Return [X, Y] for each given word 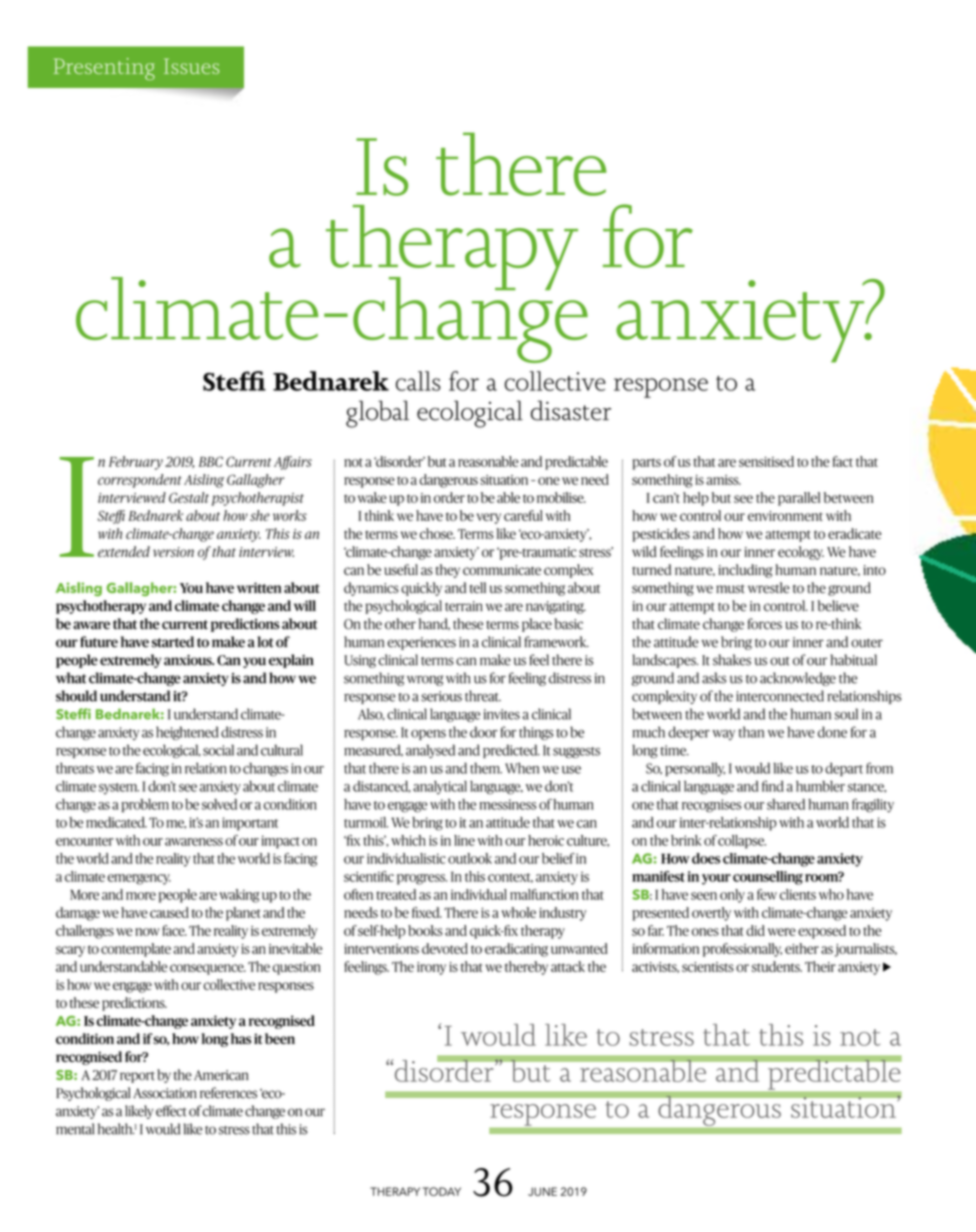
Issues [191, 66]
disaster [571, 410]
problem [145, 806]
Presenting [104, 69]
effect [171, 1111]
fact [843, 461]
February [136, 463]
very [489, 518]
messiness [508, 804]
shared [786, 804]
